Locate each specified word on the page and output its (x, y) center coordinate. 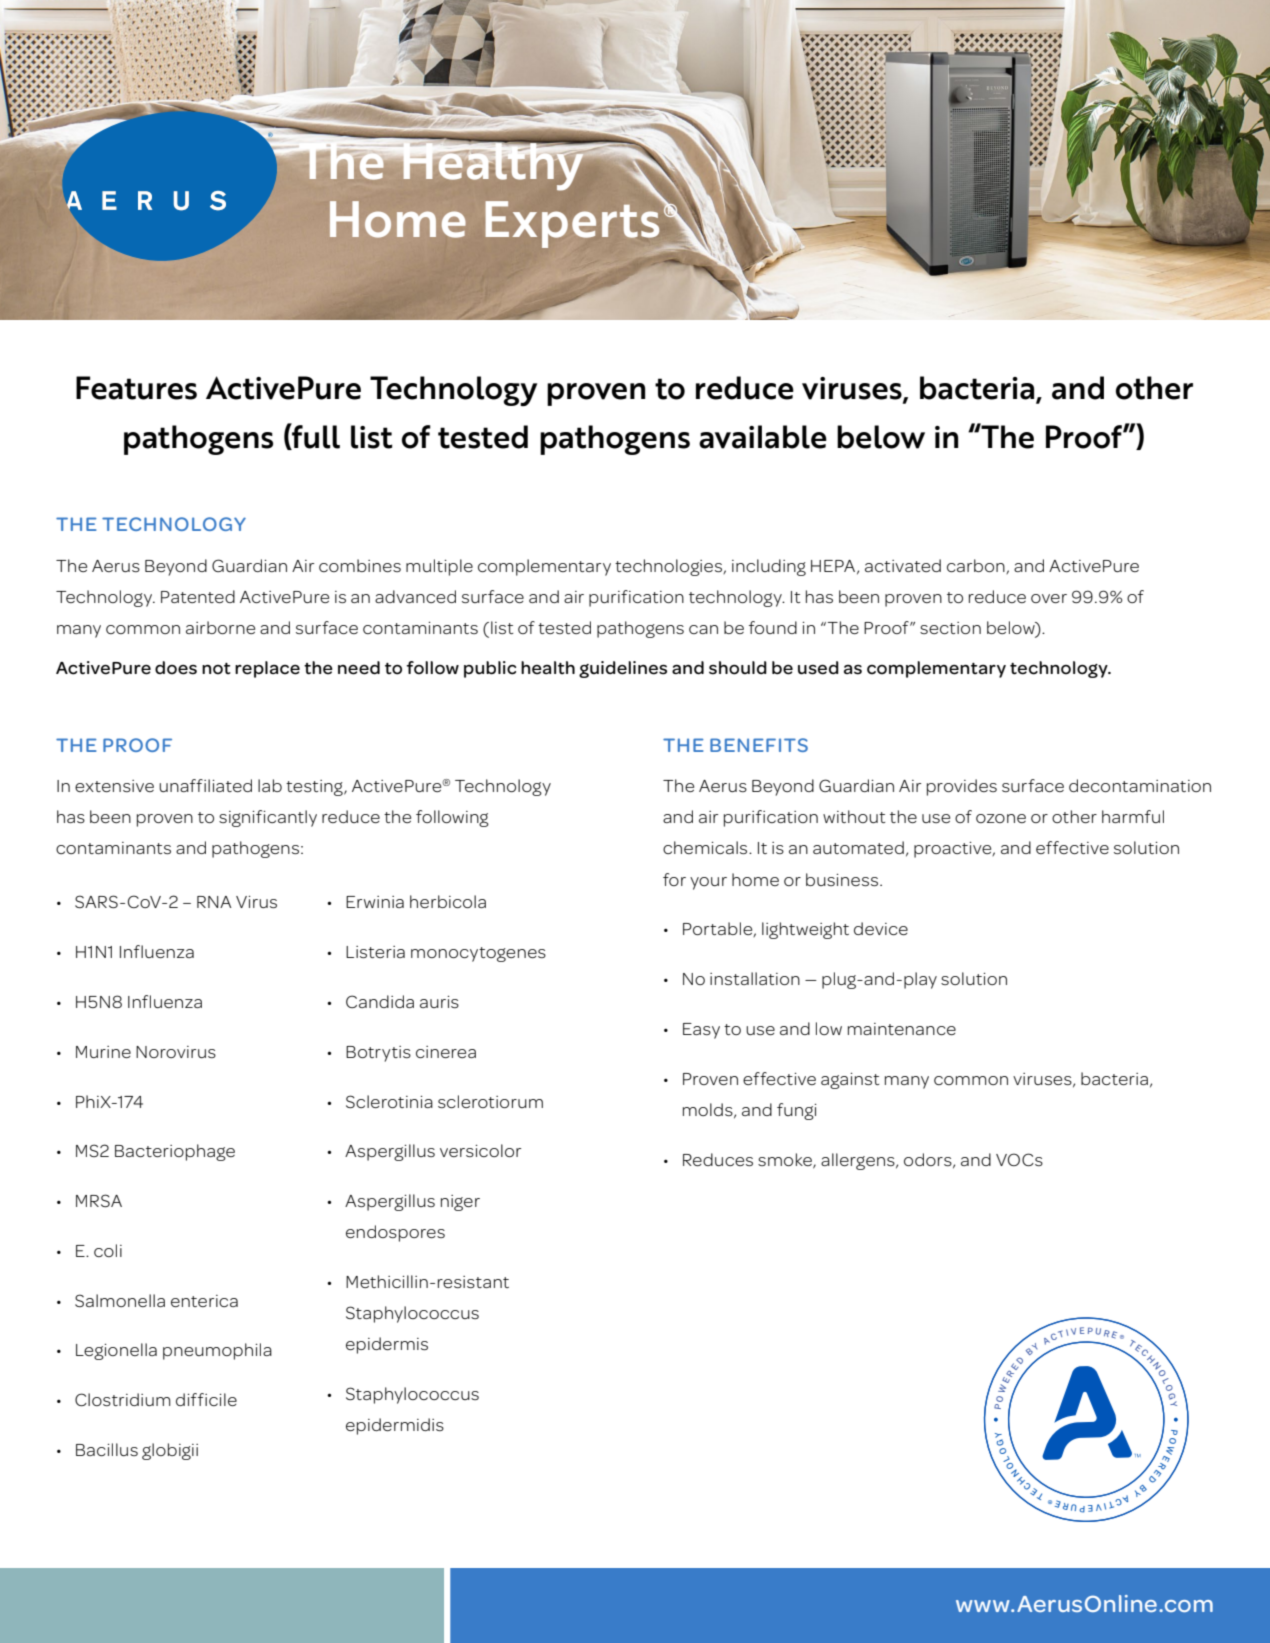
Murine (103, 1052)
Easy (701, 1031)
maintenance (902, 1029)
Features (136, 388)
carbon (977, 566)
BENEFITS (759, 745)
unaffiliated (205, 785)
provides (962, 787)
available (763, 437)
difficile (206, 1399)
